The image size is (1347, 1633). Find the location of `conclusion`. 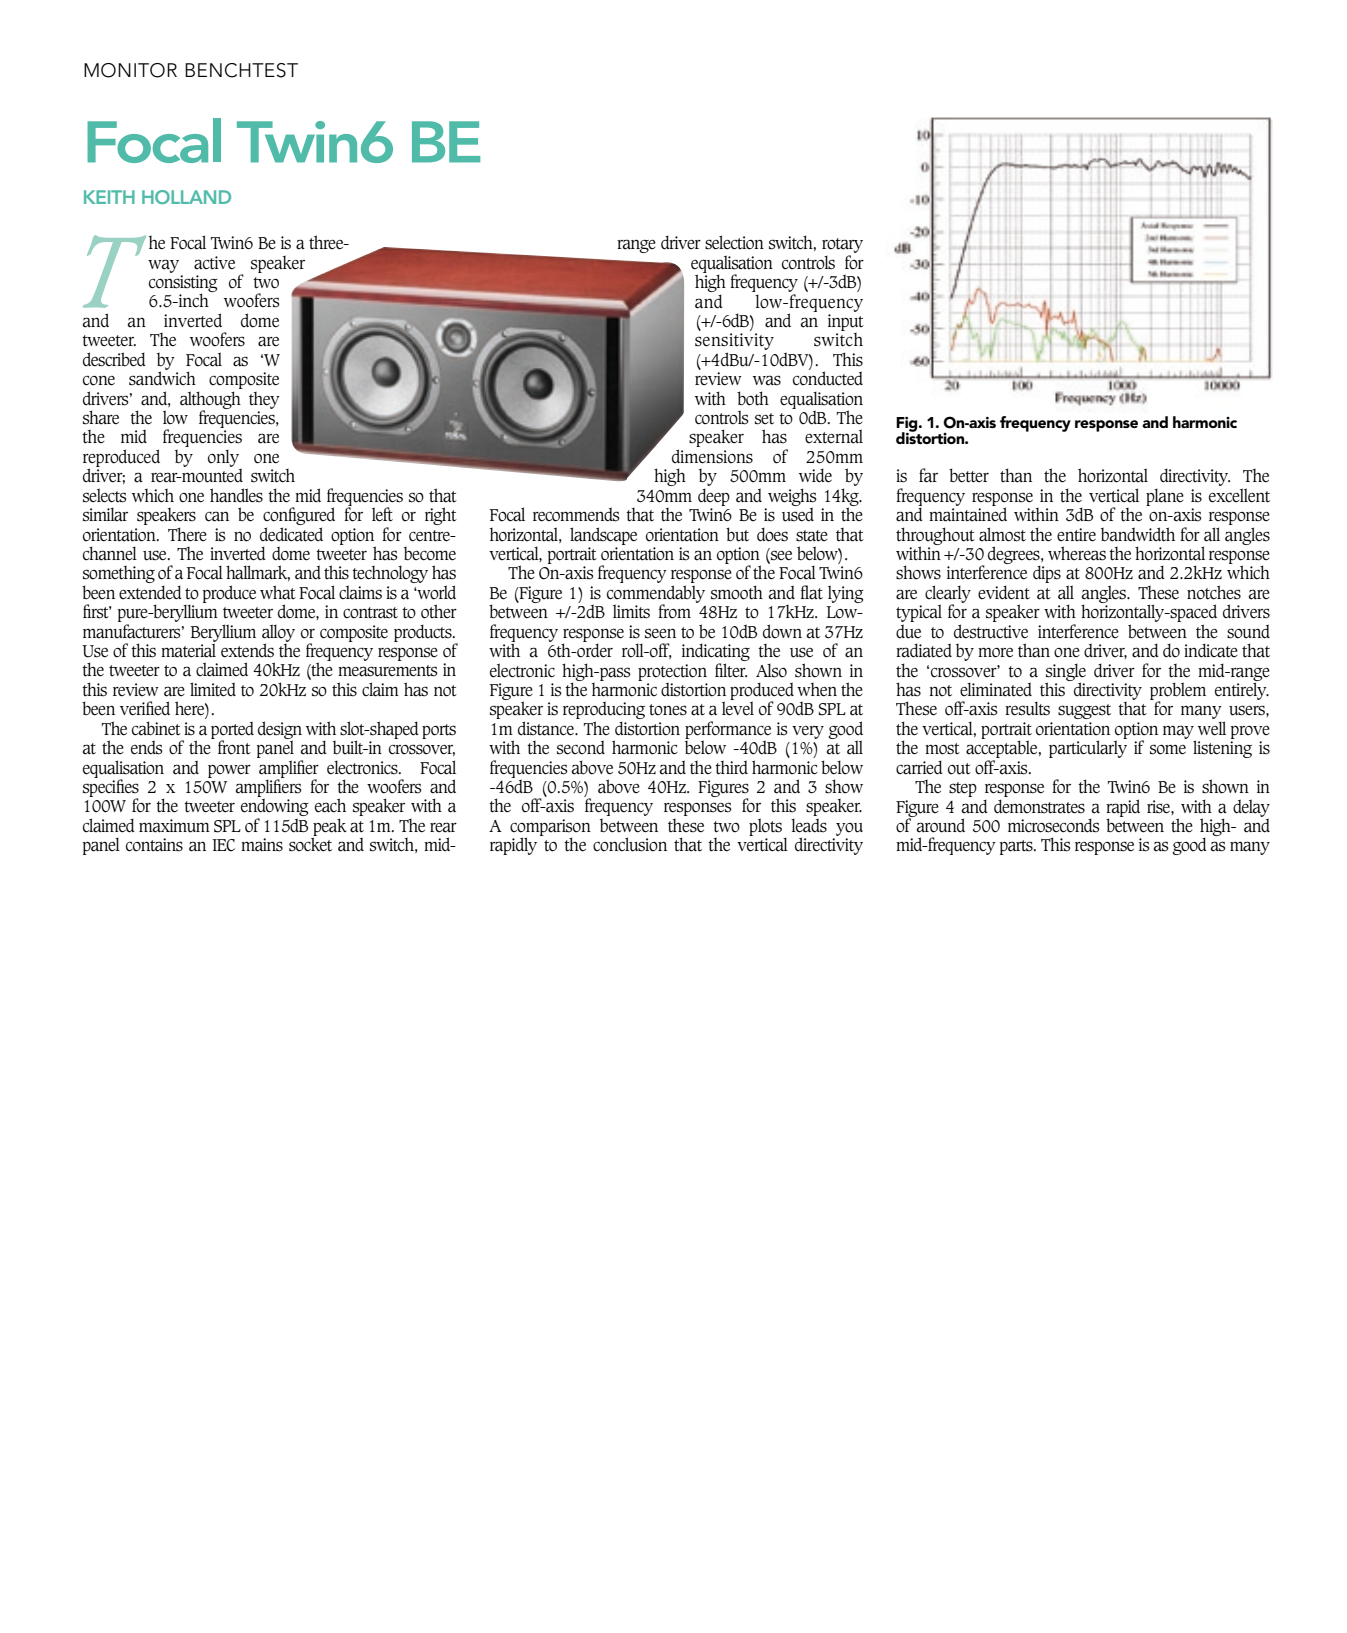

conclusion is located at coordinates (630, 844).
